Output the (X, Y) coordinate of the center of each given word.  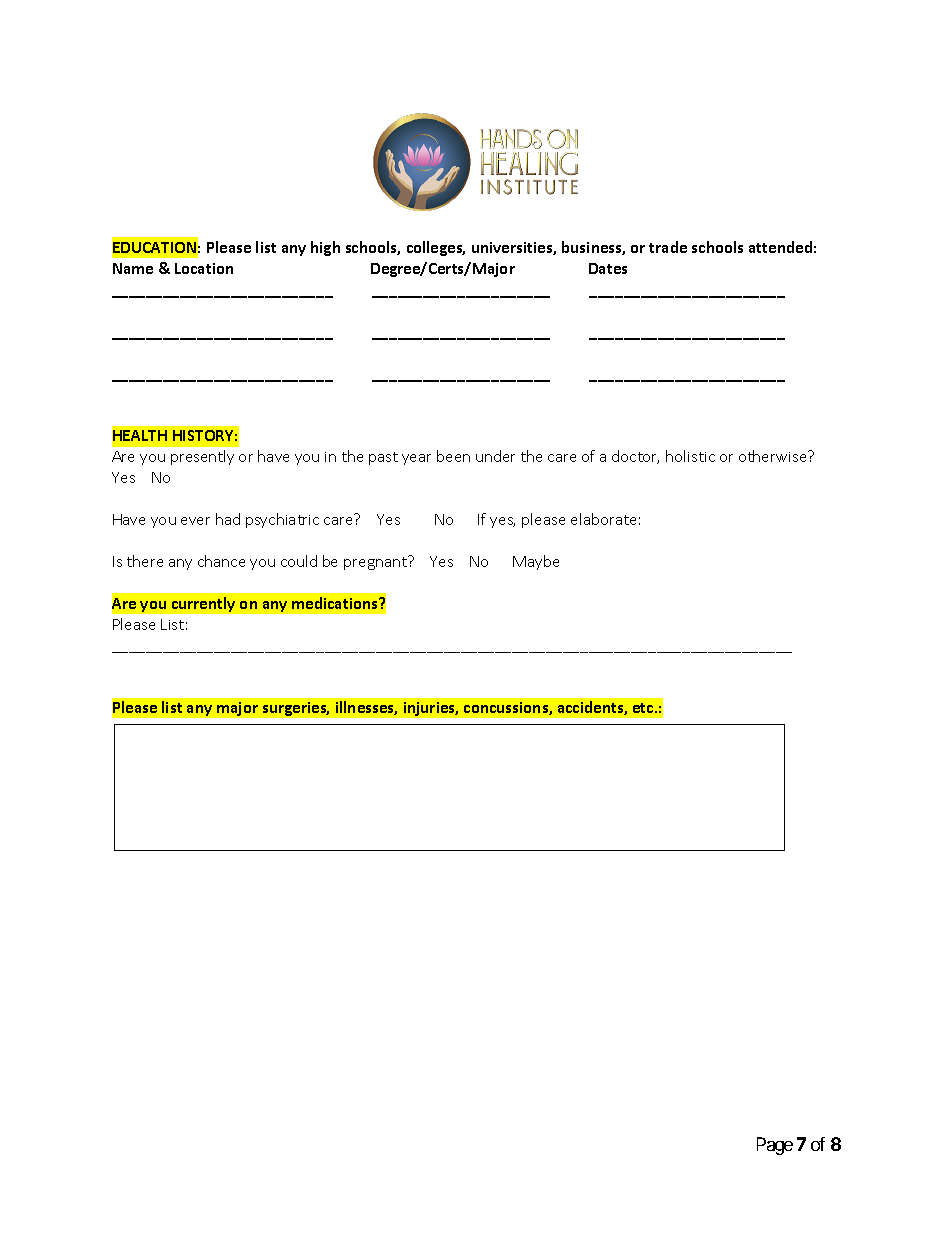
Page (775, 1146)
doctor (635, 457)
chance (221, 561)
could (299, 561)
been (453, 456)
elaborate (603, 519)
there (145, 561)
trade (668, 247)
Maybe (536, 562)
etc (644, 708)
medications (336, 603)
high (325, 248)
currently (203, 604)
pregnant (376, 563)
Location (204, 268)
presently (202, 457)
